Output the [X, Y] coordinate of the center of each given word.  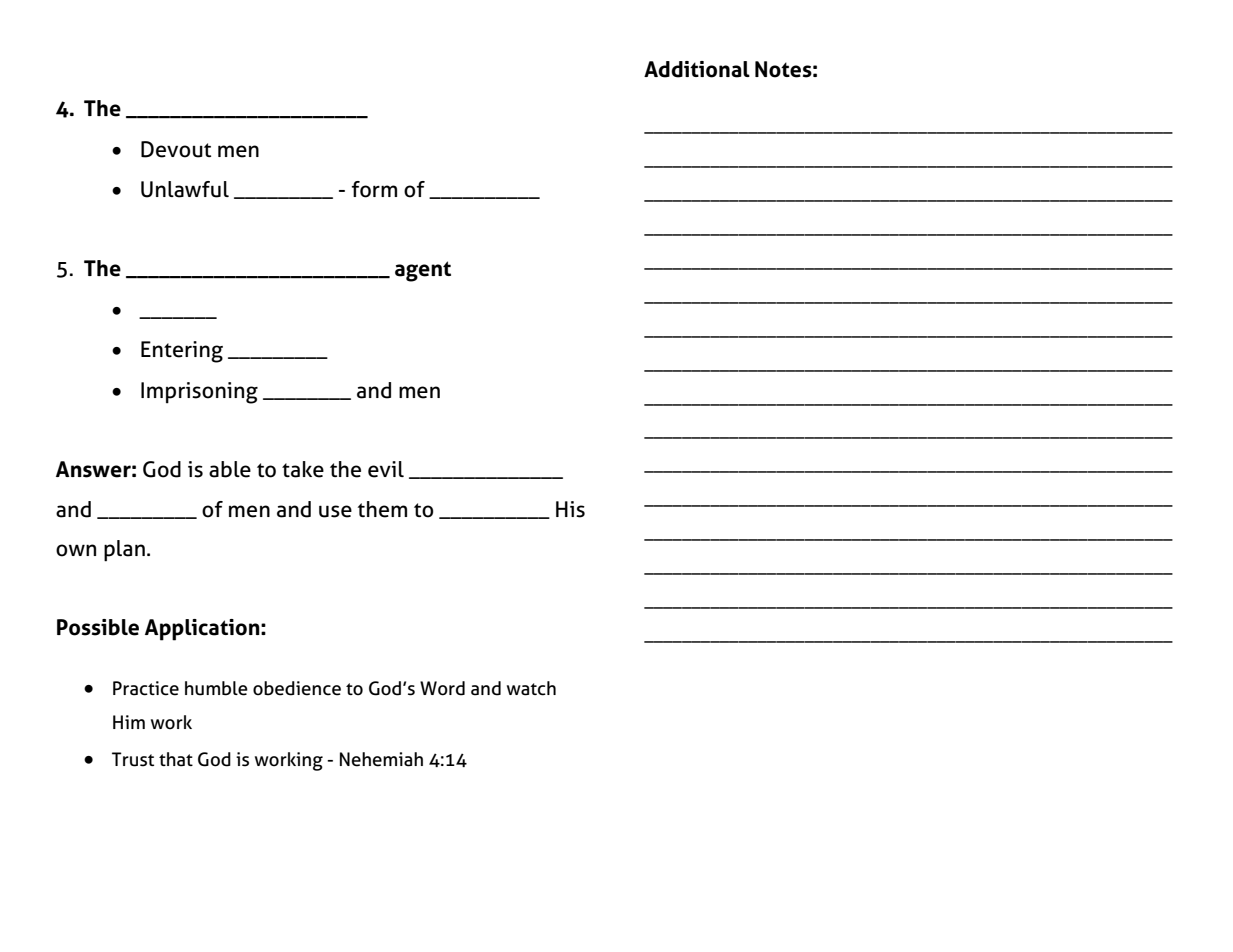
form [374, 189]
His [570, 509]
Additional [697, 69]
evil [386, 469]
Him [129, 722]
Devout [176, 149]
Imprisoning [199, 393]
